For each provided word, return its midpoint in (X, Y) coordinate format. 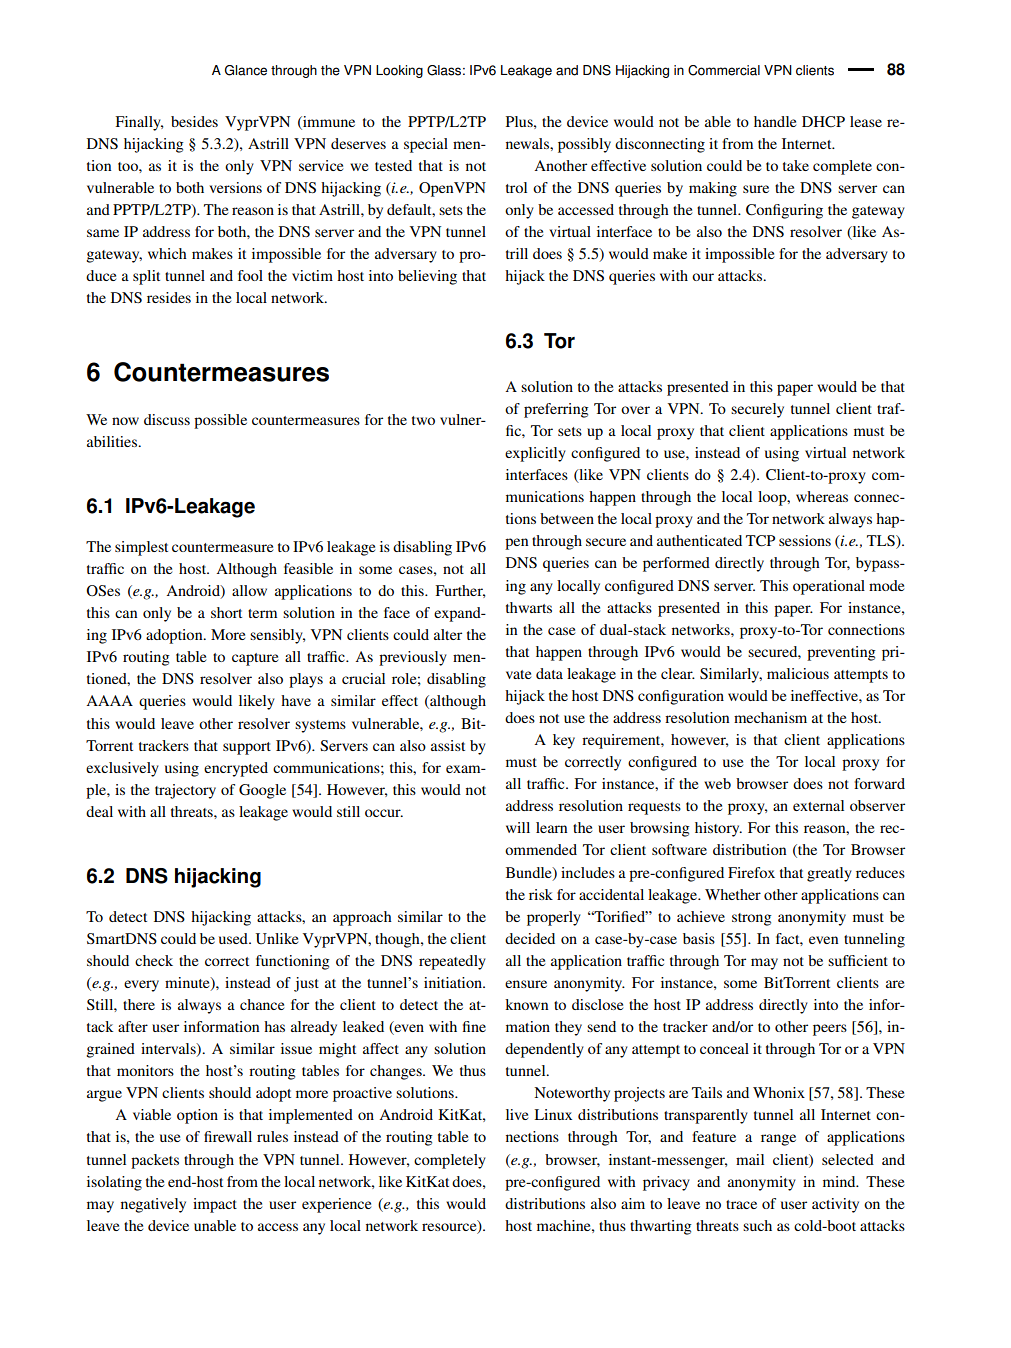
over (635, 410)
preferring (556, 410)
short (226, 612)
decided (530, 938)
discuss (167, 419)
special (426, 145)
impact (215, 1205)
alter (448, 634)
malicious (798, 673)
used (234, 938)
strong (752, 919)
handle (775, 121)
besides (194, 121)
